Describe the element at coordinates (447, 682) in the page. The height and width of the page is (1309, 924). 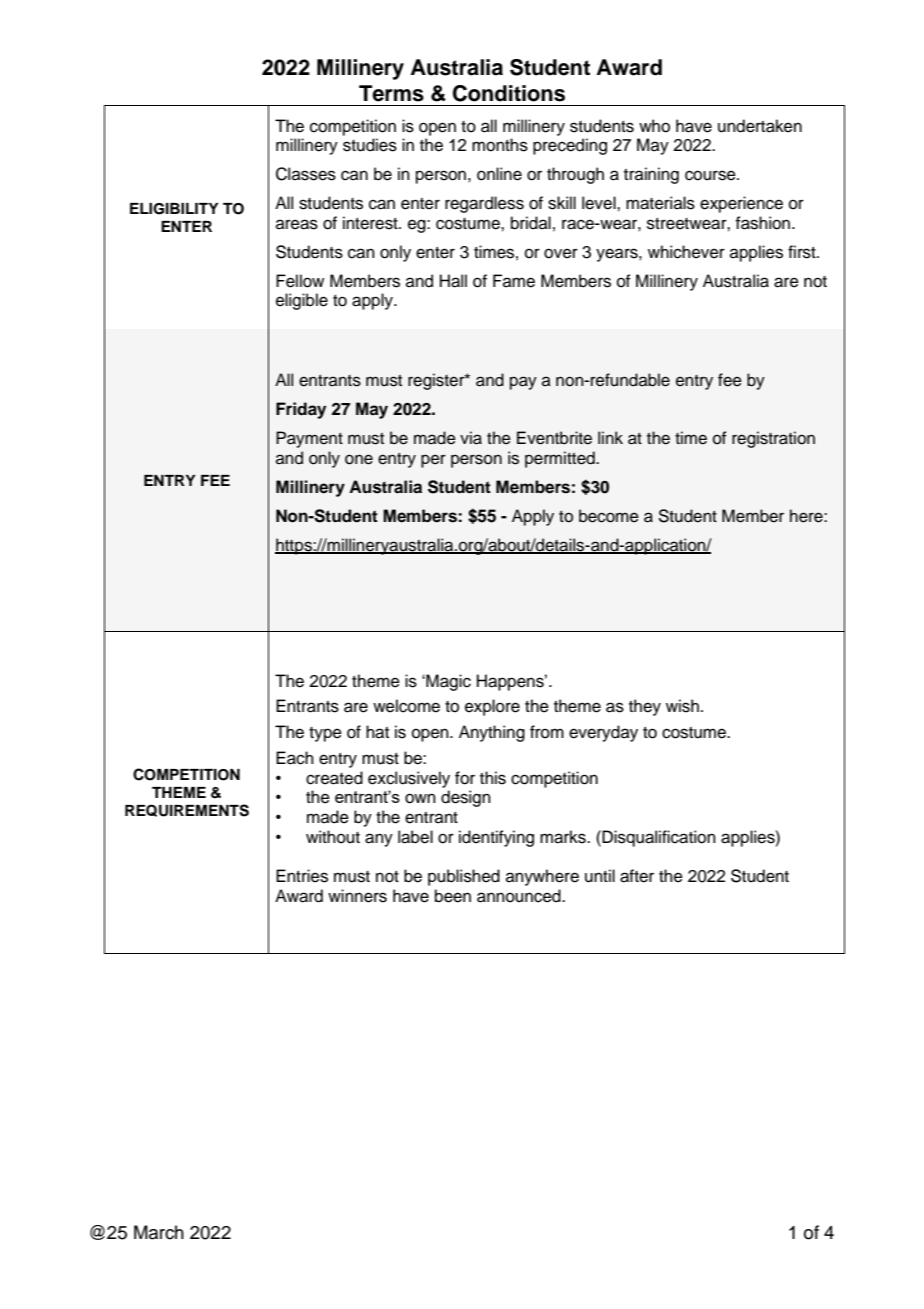
I see `Magic` at that location.
